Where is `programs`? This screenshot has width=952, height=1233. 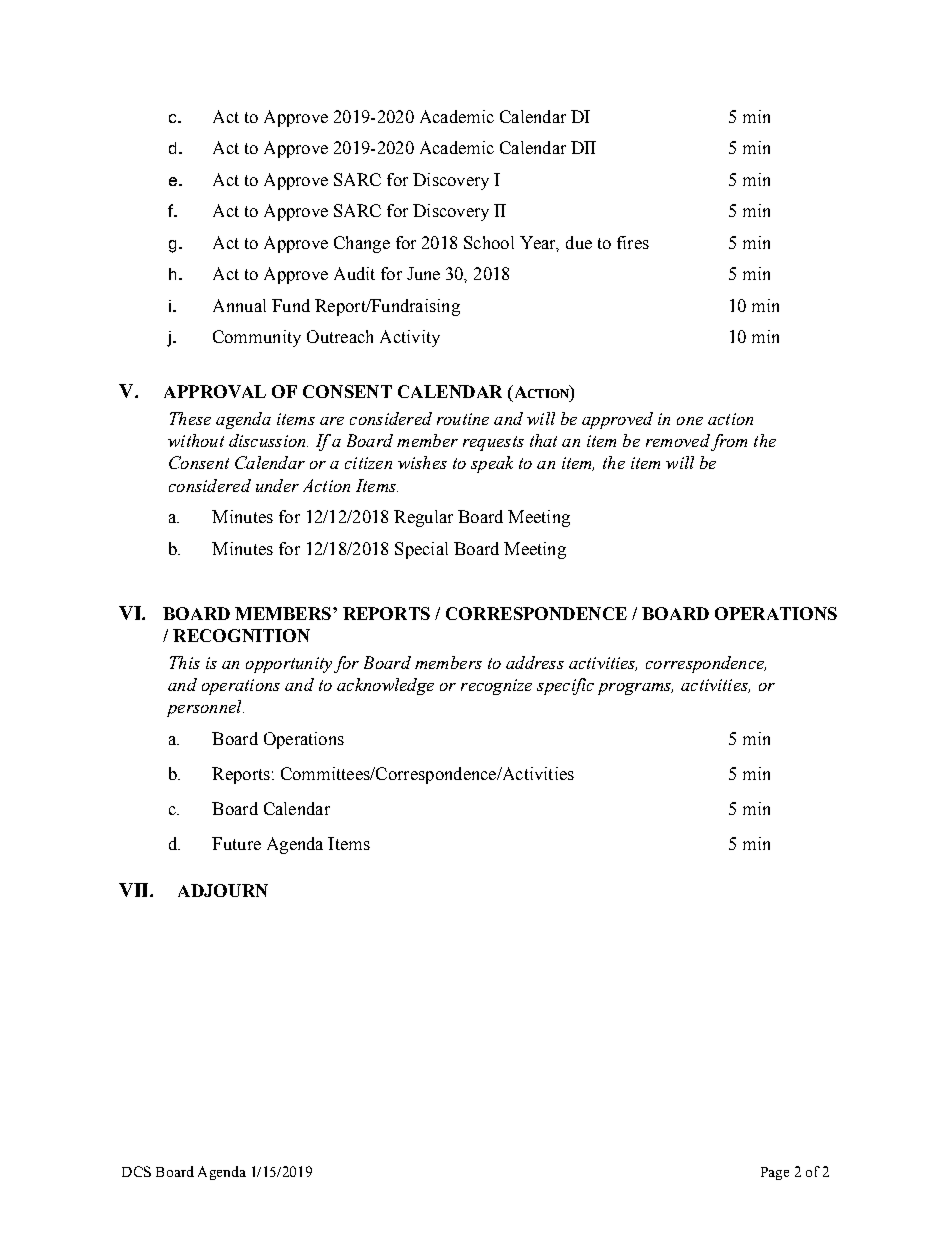 programs is located at coordinates (635, 689).
